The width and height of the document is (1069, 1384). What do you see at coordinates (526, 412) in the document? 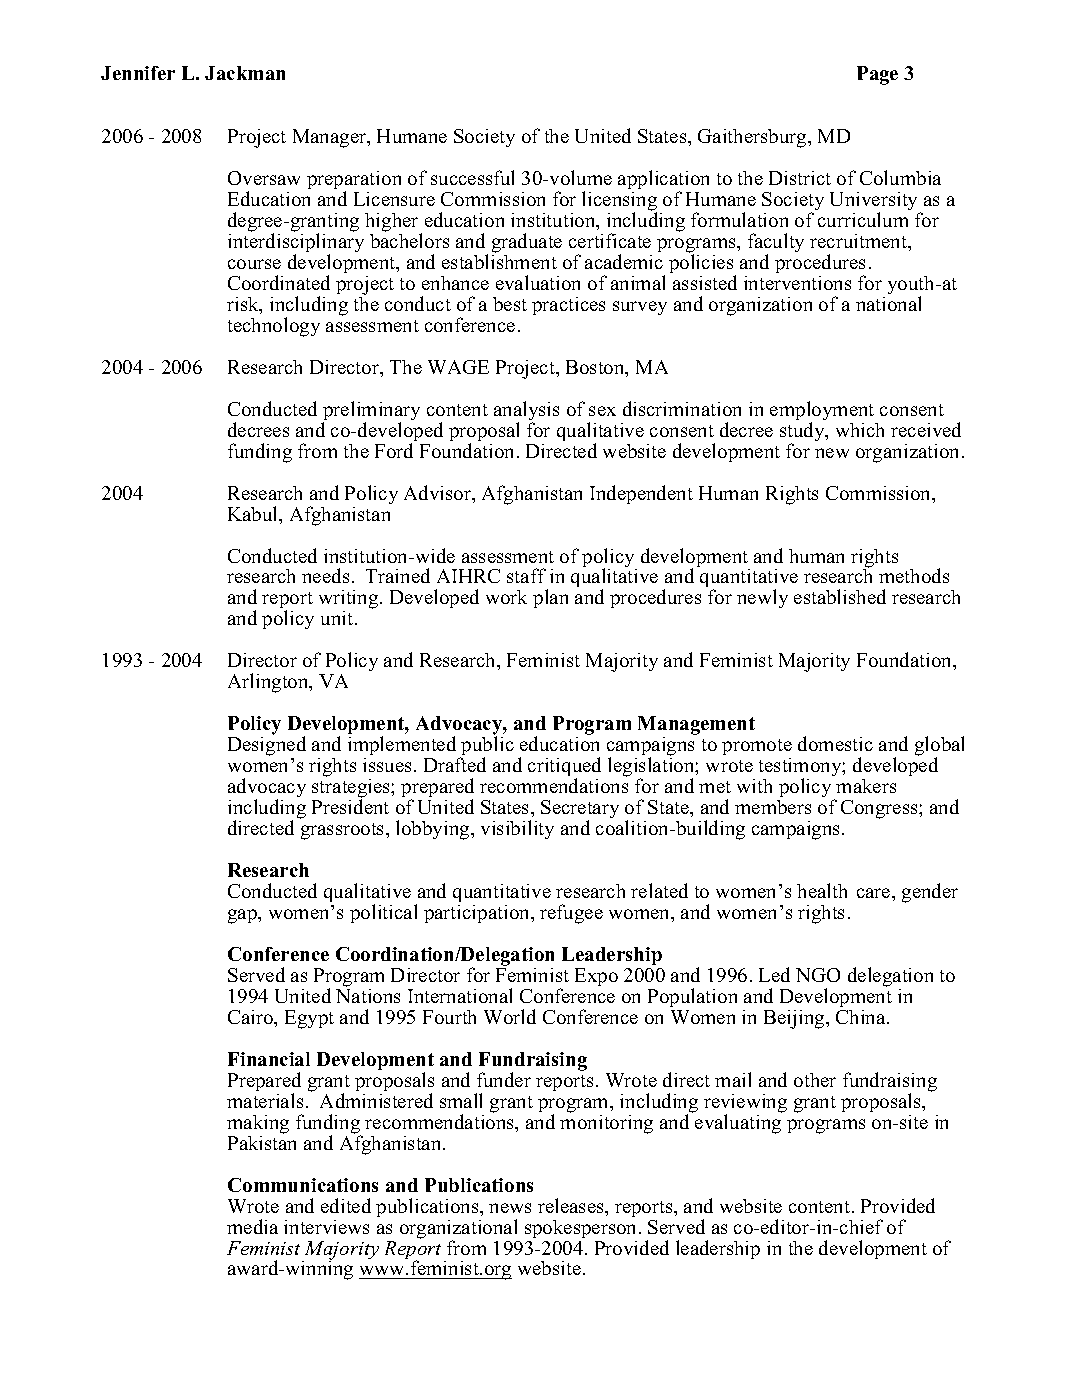
I see `analysis` at bounding box center [526, 412].
